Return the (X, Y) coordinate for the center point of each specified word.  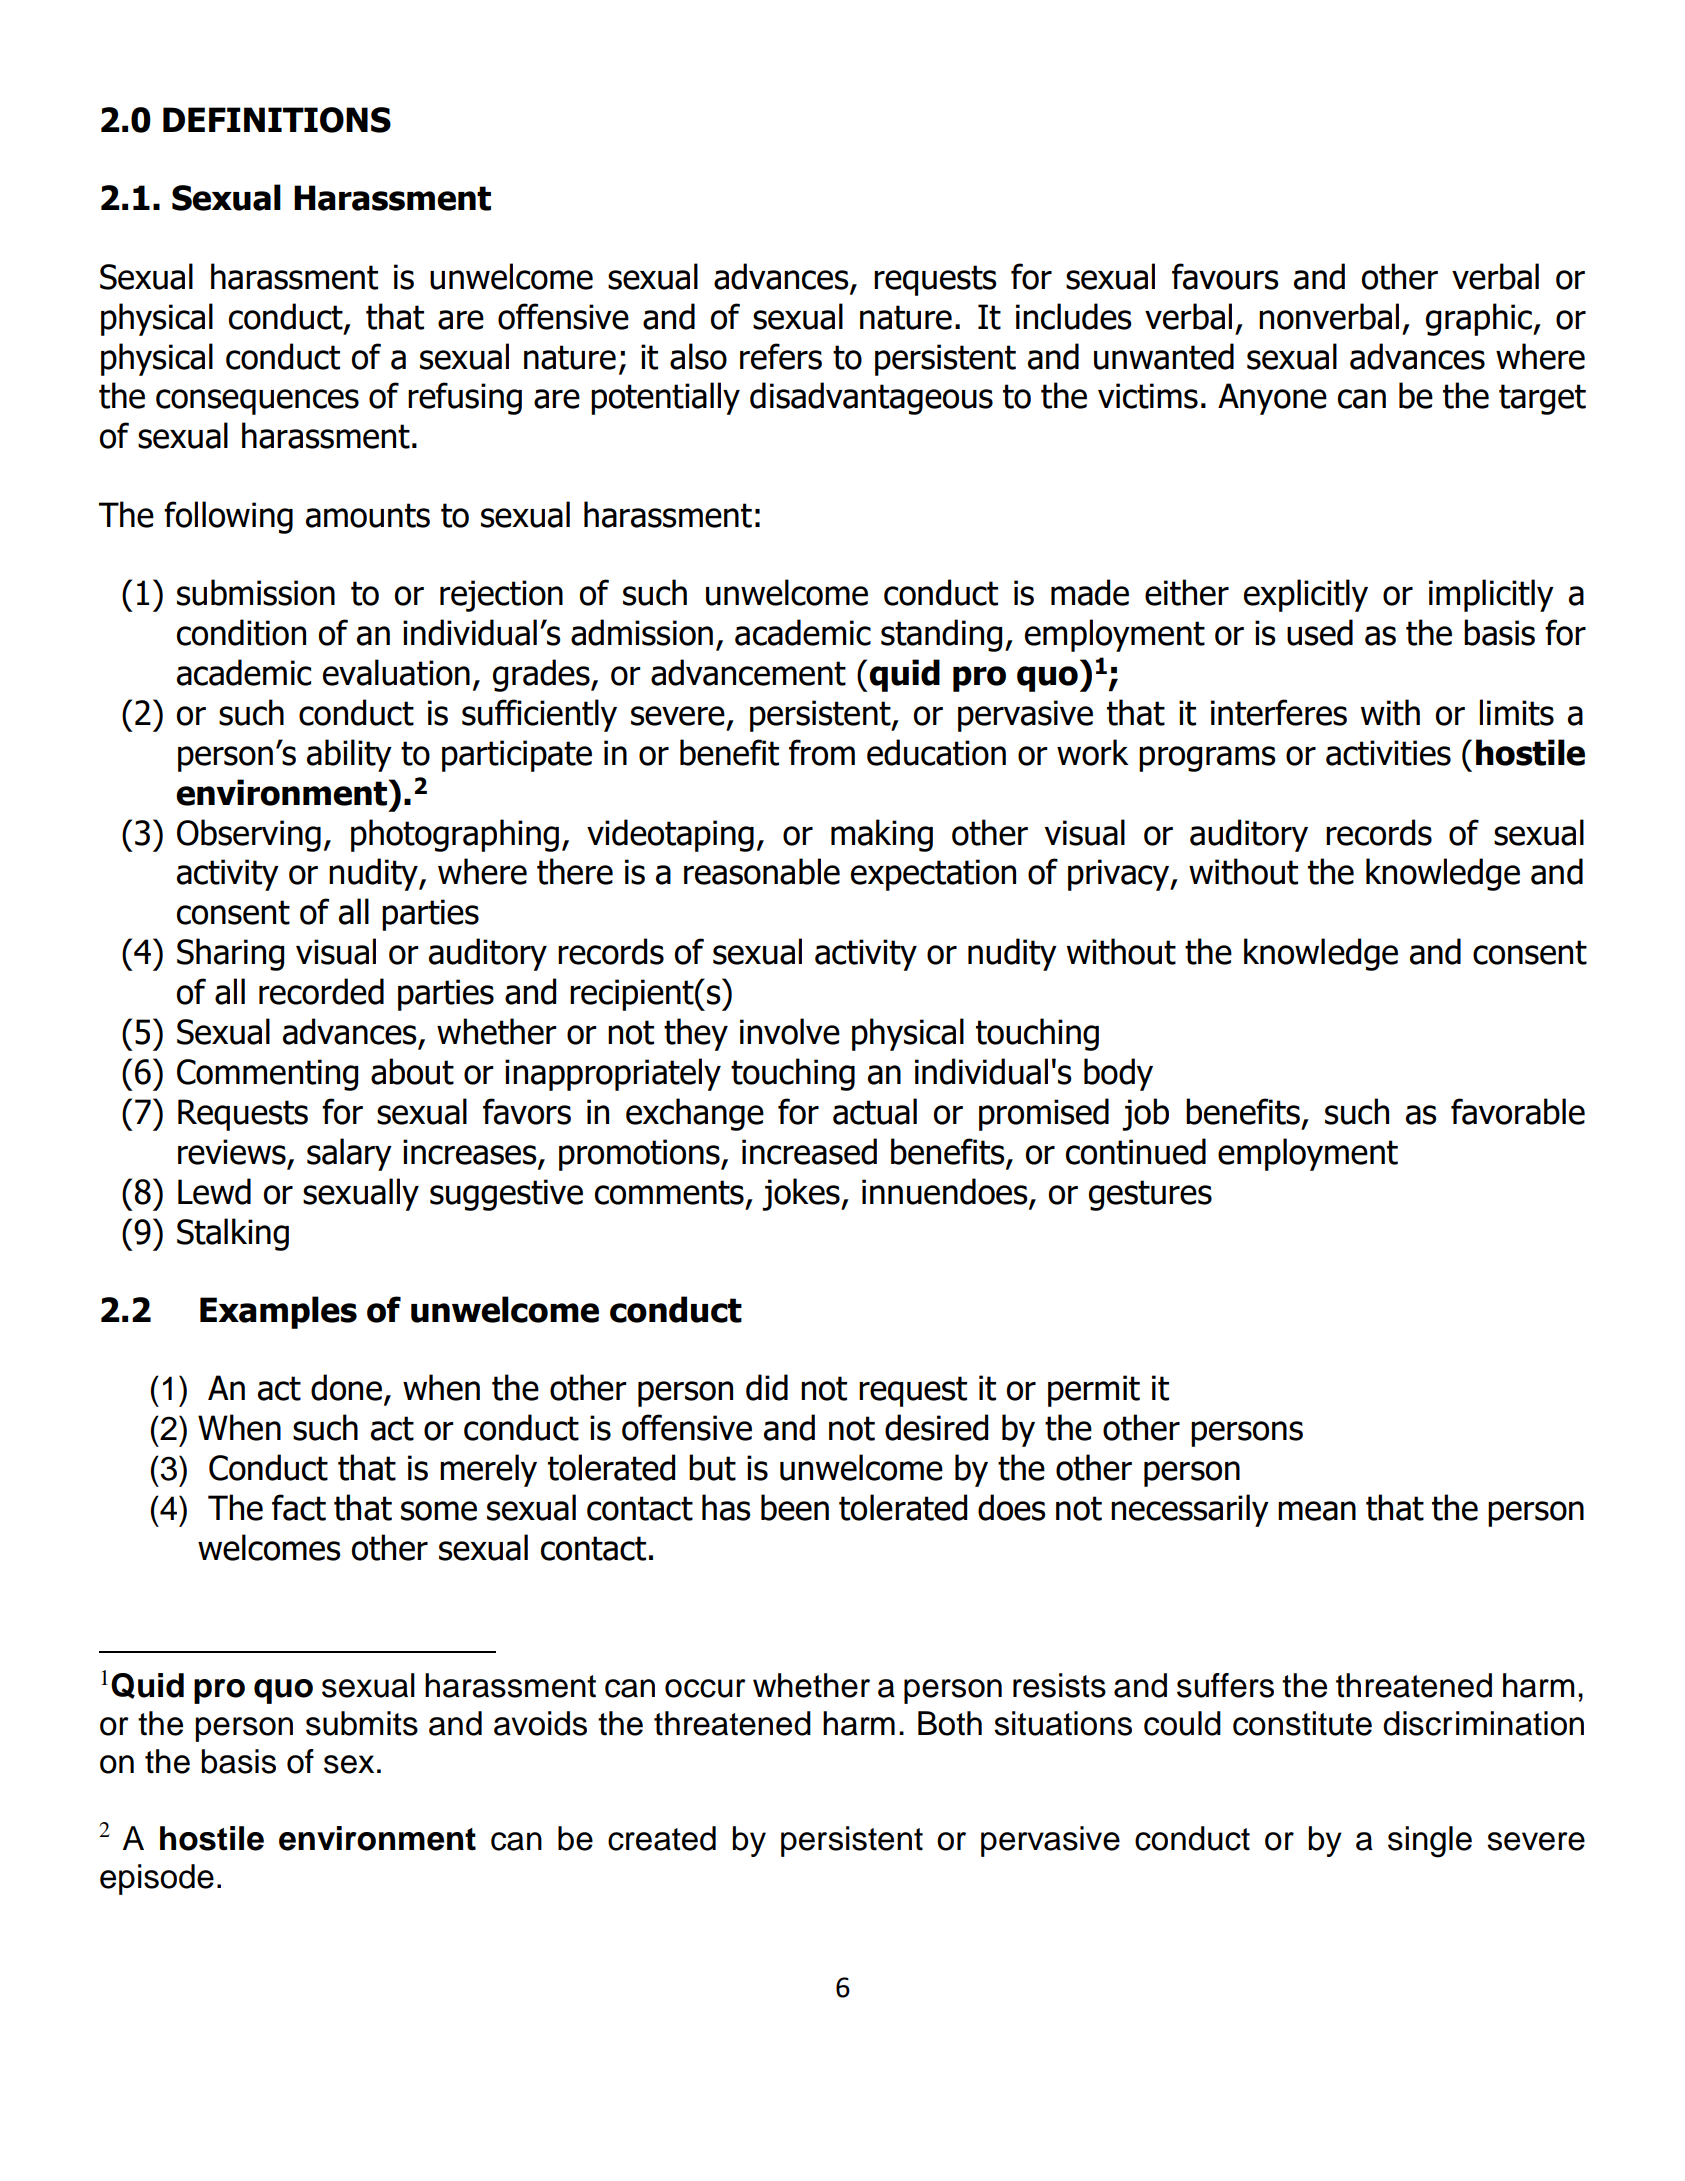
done (346, 1387)
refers (781, 356)
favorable (1518, 1111)
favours (1225, 276)
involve (790, 1031)
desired (936, 1427)
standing (941, 635)
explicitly (1306, 595)
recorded (321, 991)
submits (362, 1723)
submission (256, 592)
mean (1317, 1511)
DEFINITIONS (277, 120)
